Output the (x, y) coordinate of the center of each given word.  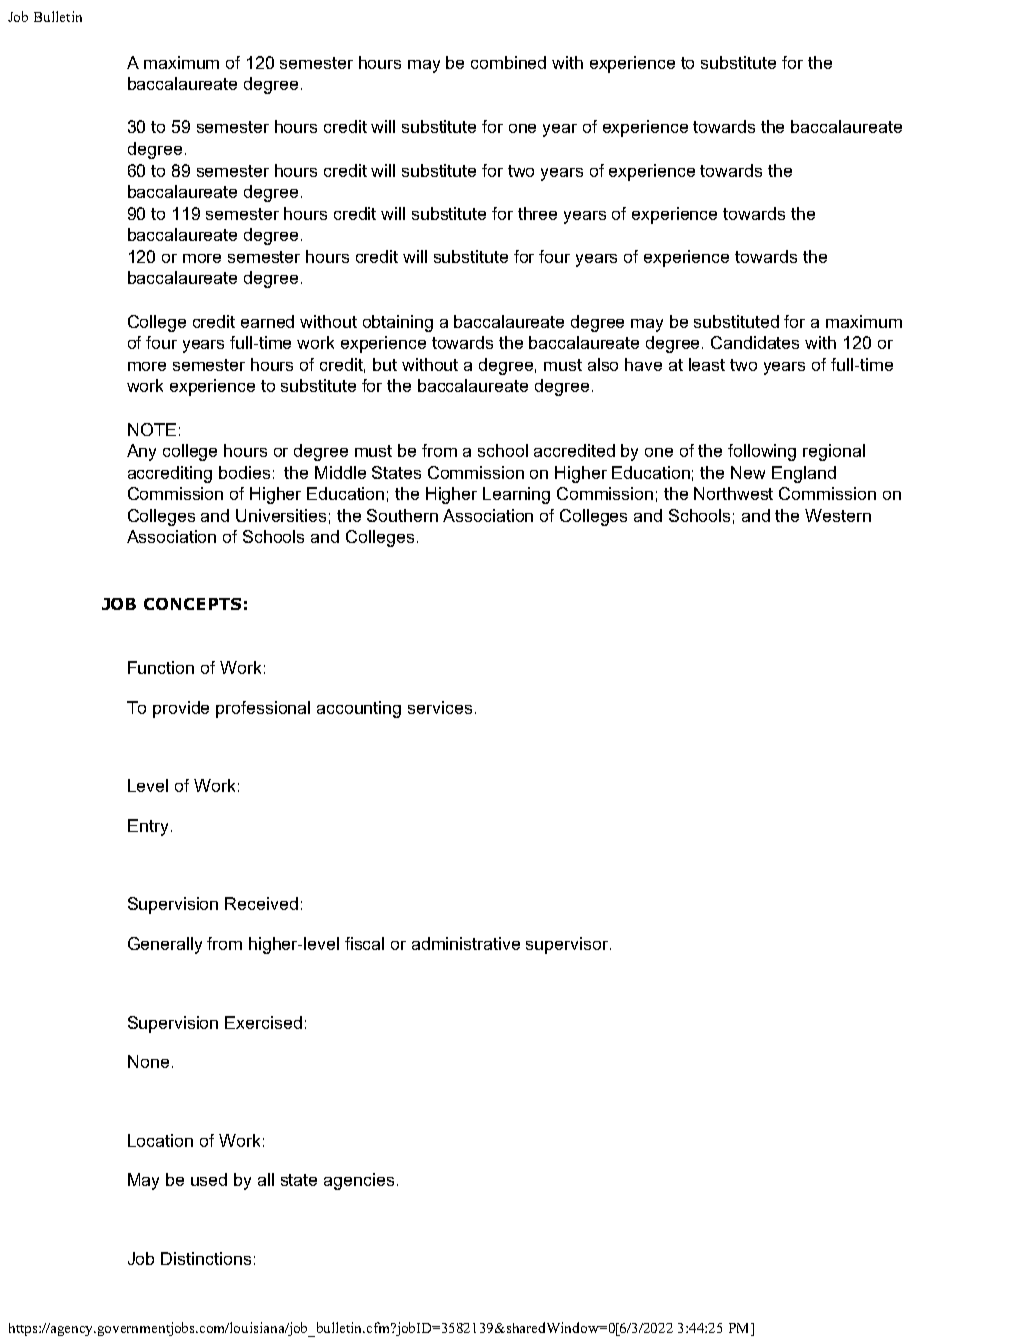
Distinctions (206, 1258)
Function (161, 667)
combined (508, 62)
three (537, 213)
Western (838, 515)
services (440, 707)
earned (267, 321)
